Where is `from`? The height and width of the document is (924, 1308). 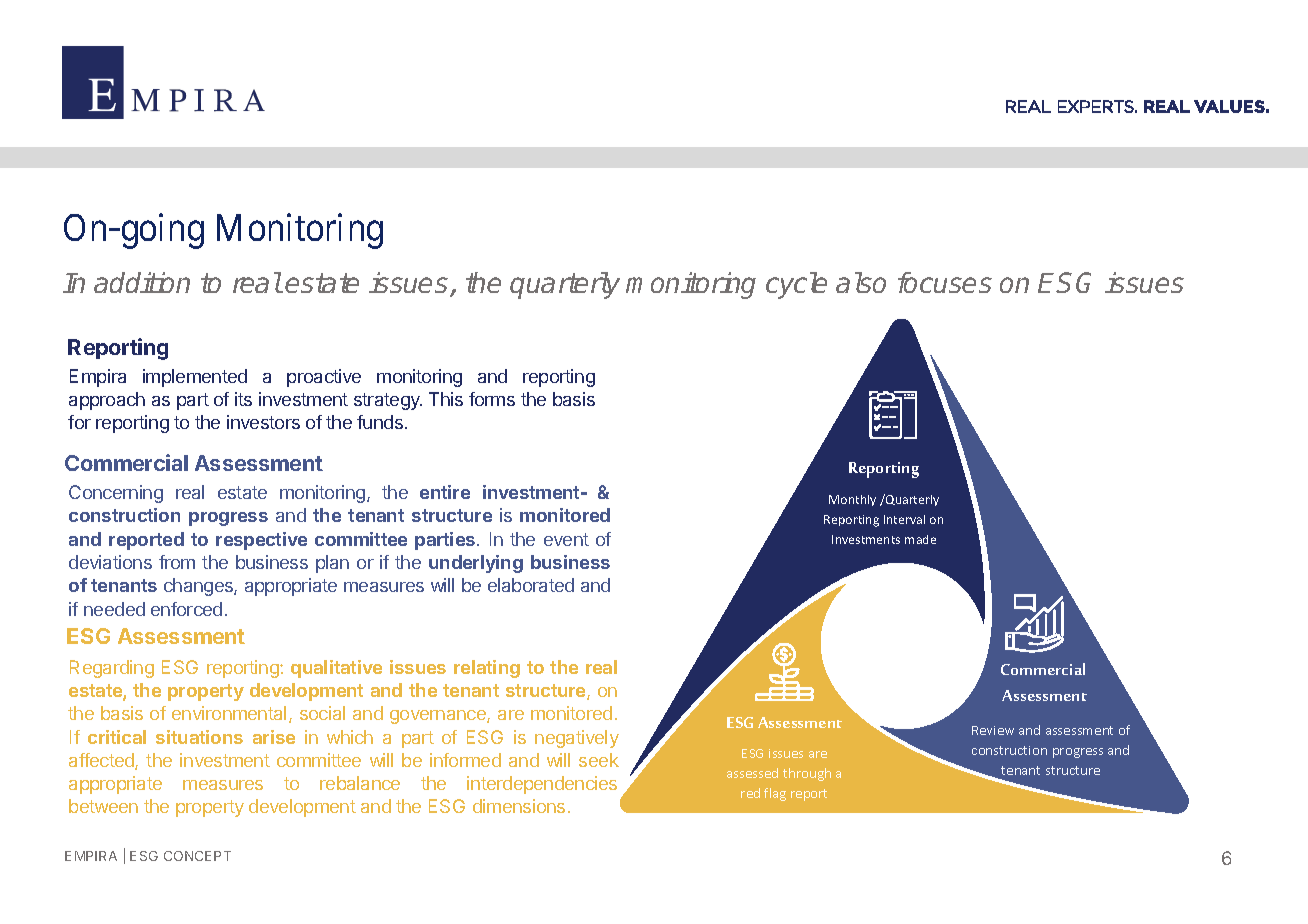 from is located at coordinates (177, 562).
